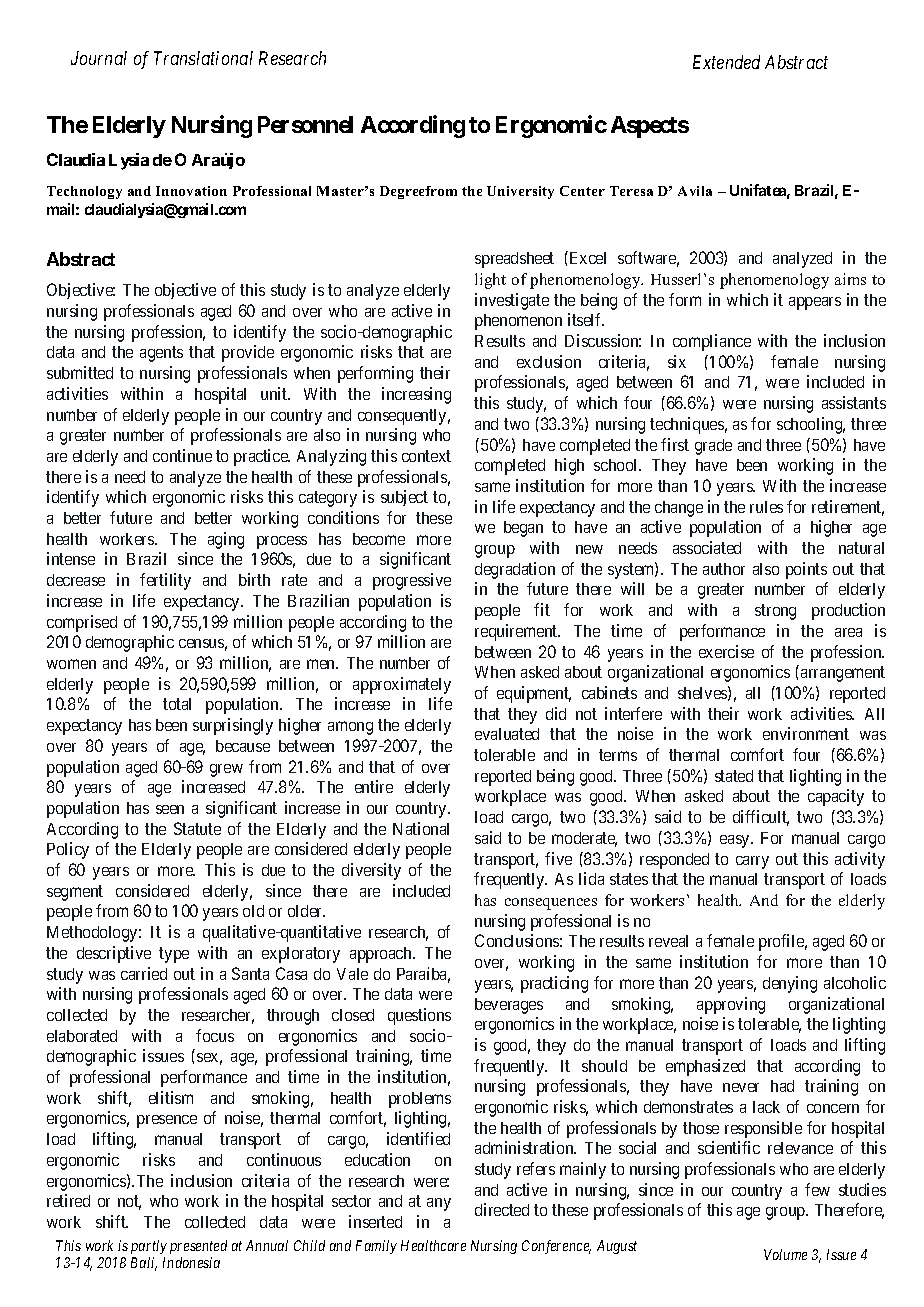 This screenshot has height=1307, width=924. Describe the element at coordinates (149, 1247) in the screenshot. I see `partly` at that location.
